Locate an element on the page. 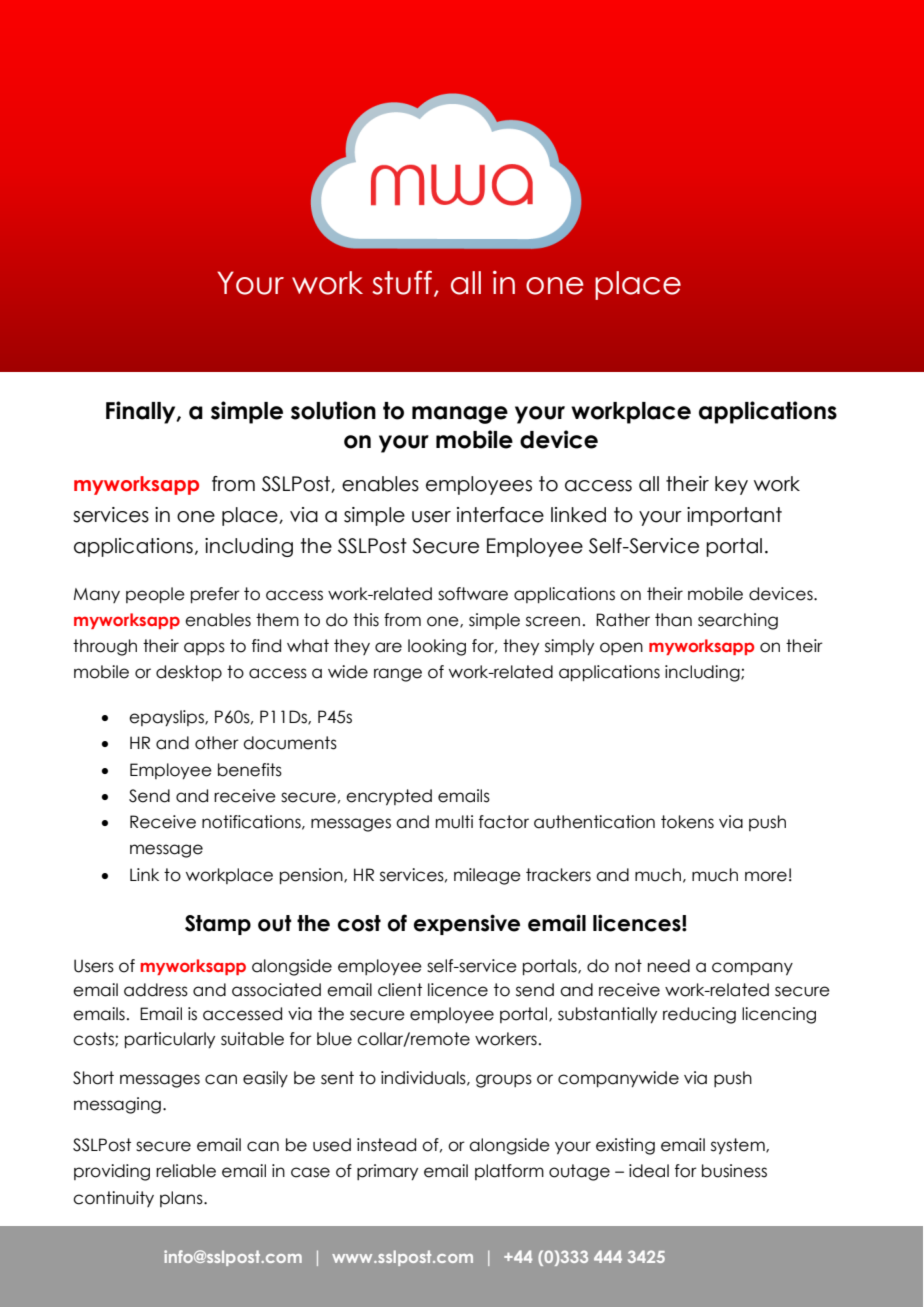 This document has height=1307, width=924. encrypted is located at coordinates (389, 797).
